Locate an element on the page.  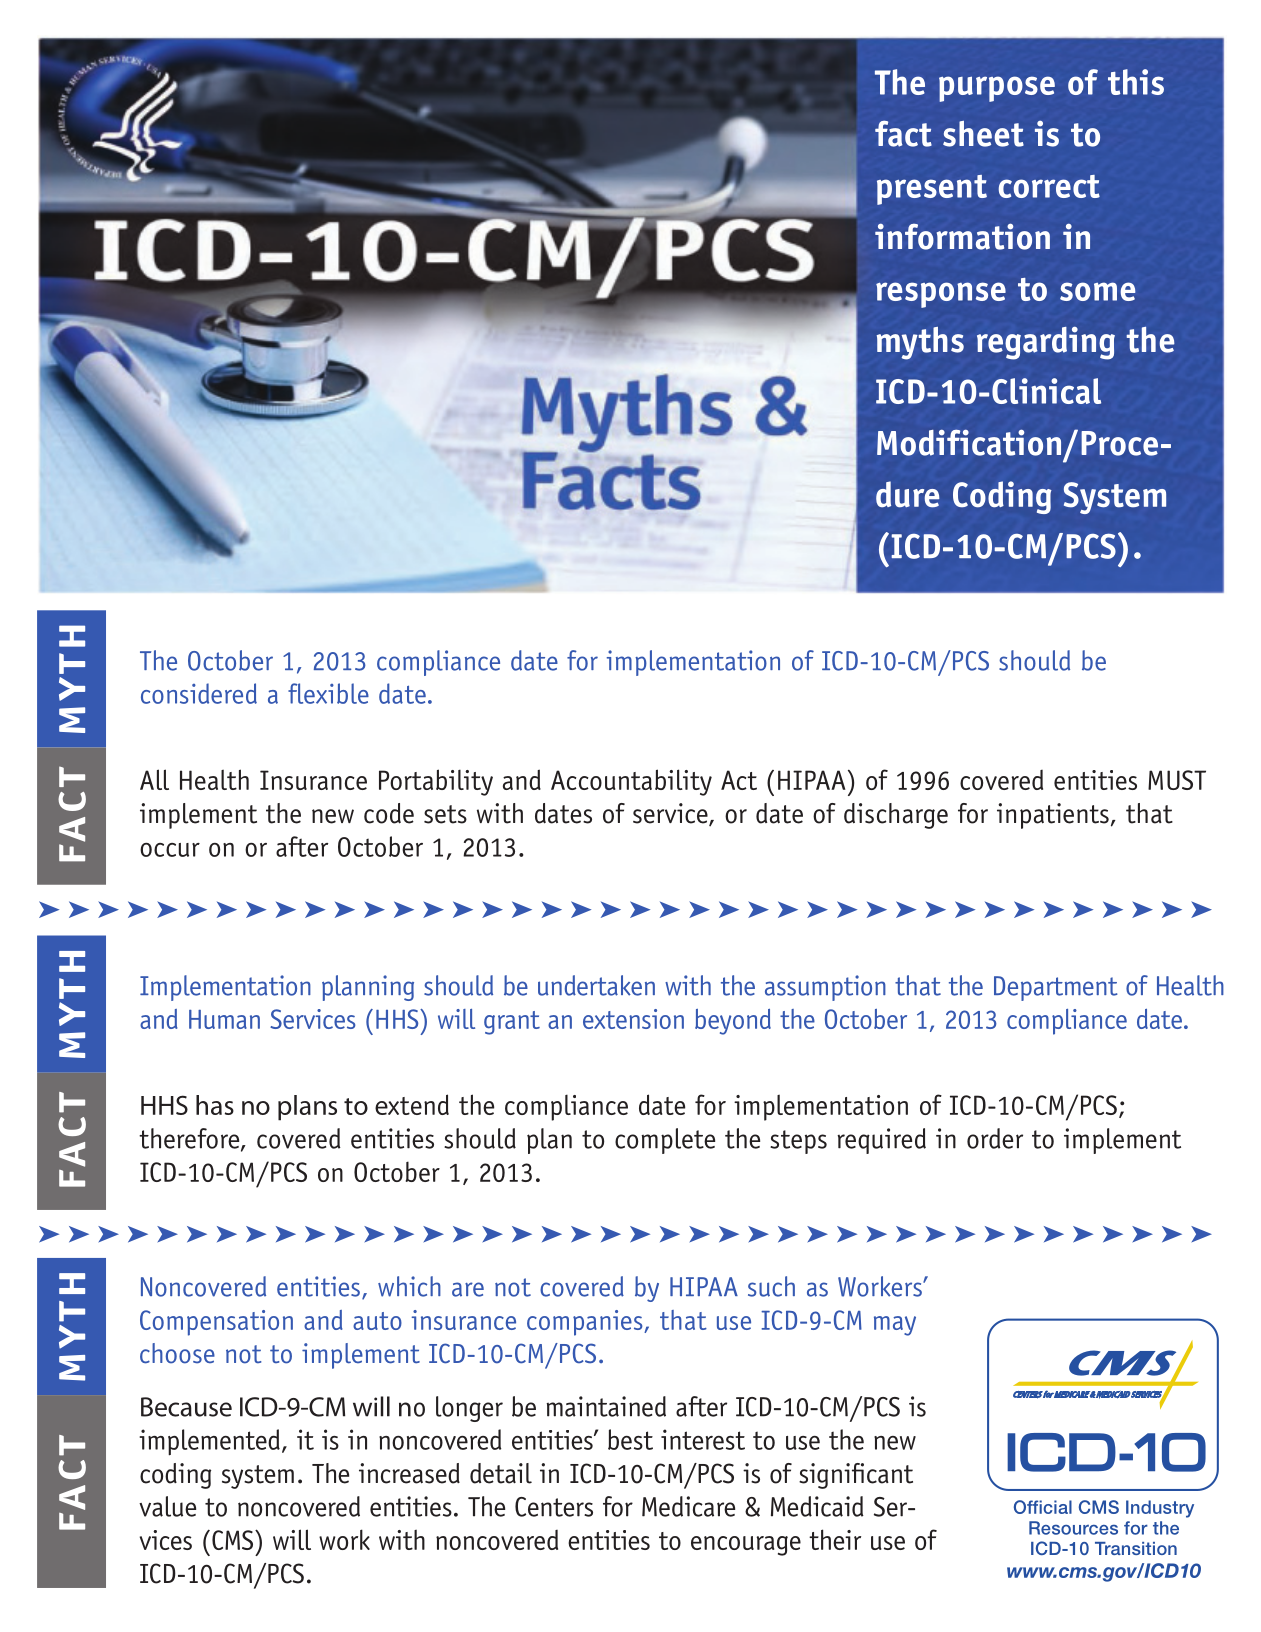
code is located at coordinates (389, 813).
